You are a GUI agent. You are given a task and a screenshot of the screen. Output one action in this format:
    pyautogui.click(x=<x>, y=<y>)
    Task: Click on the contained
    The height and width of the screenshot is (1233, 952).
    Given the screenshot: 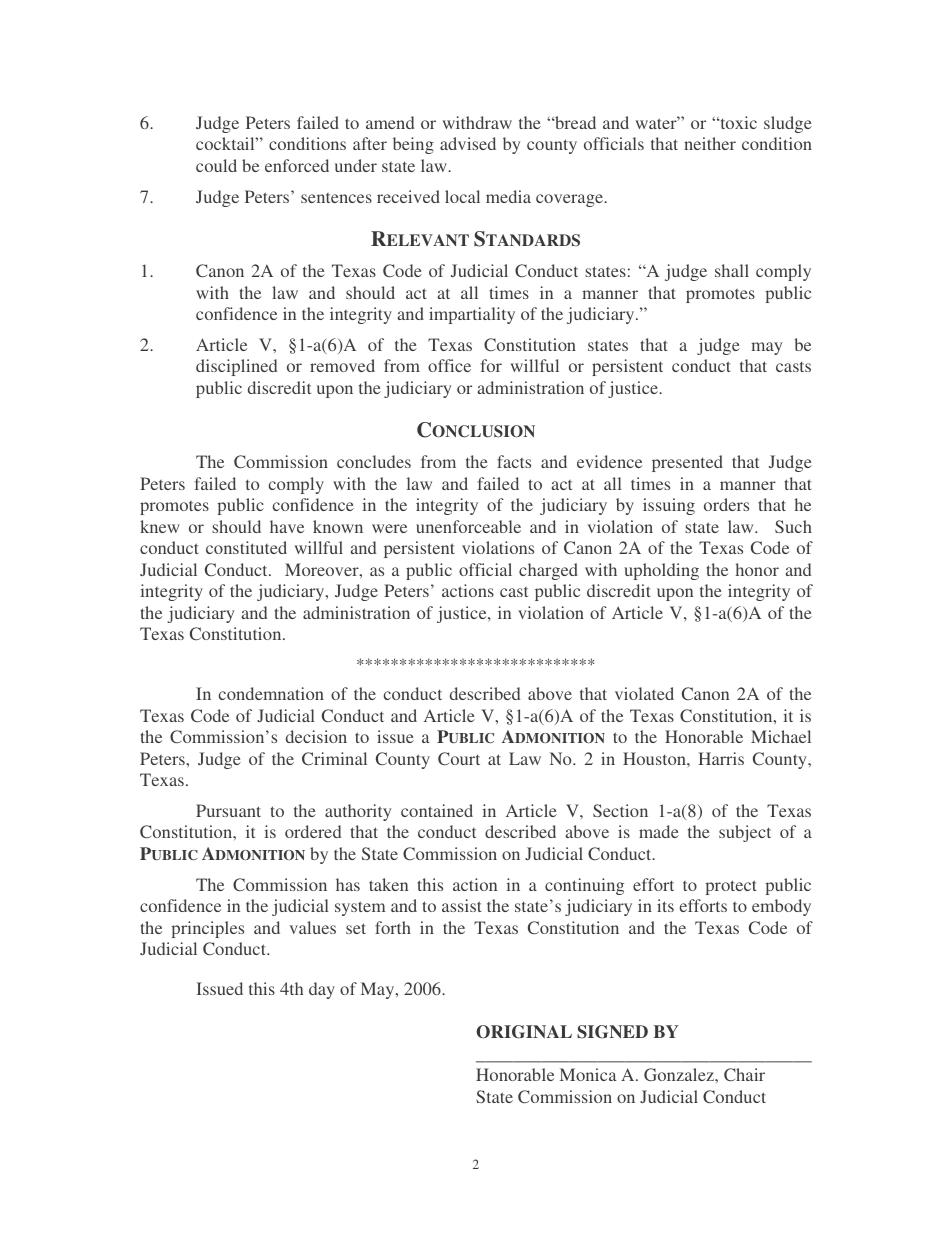 What is the action you would take?
    pyautogui.click(x=437, y=810)
